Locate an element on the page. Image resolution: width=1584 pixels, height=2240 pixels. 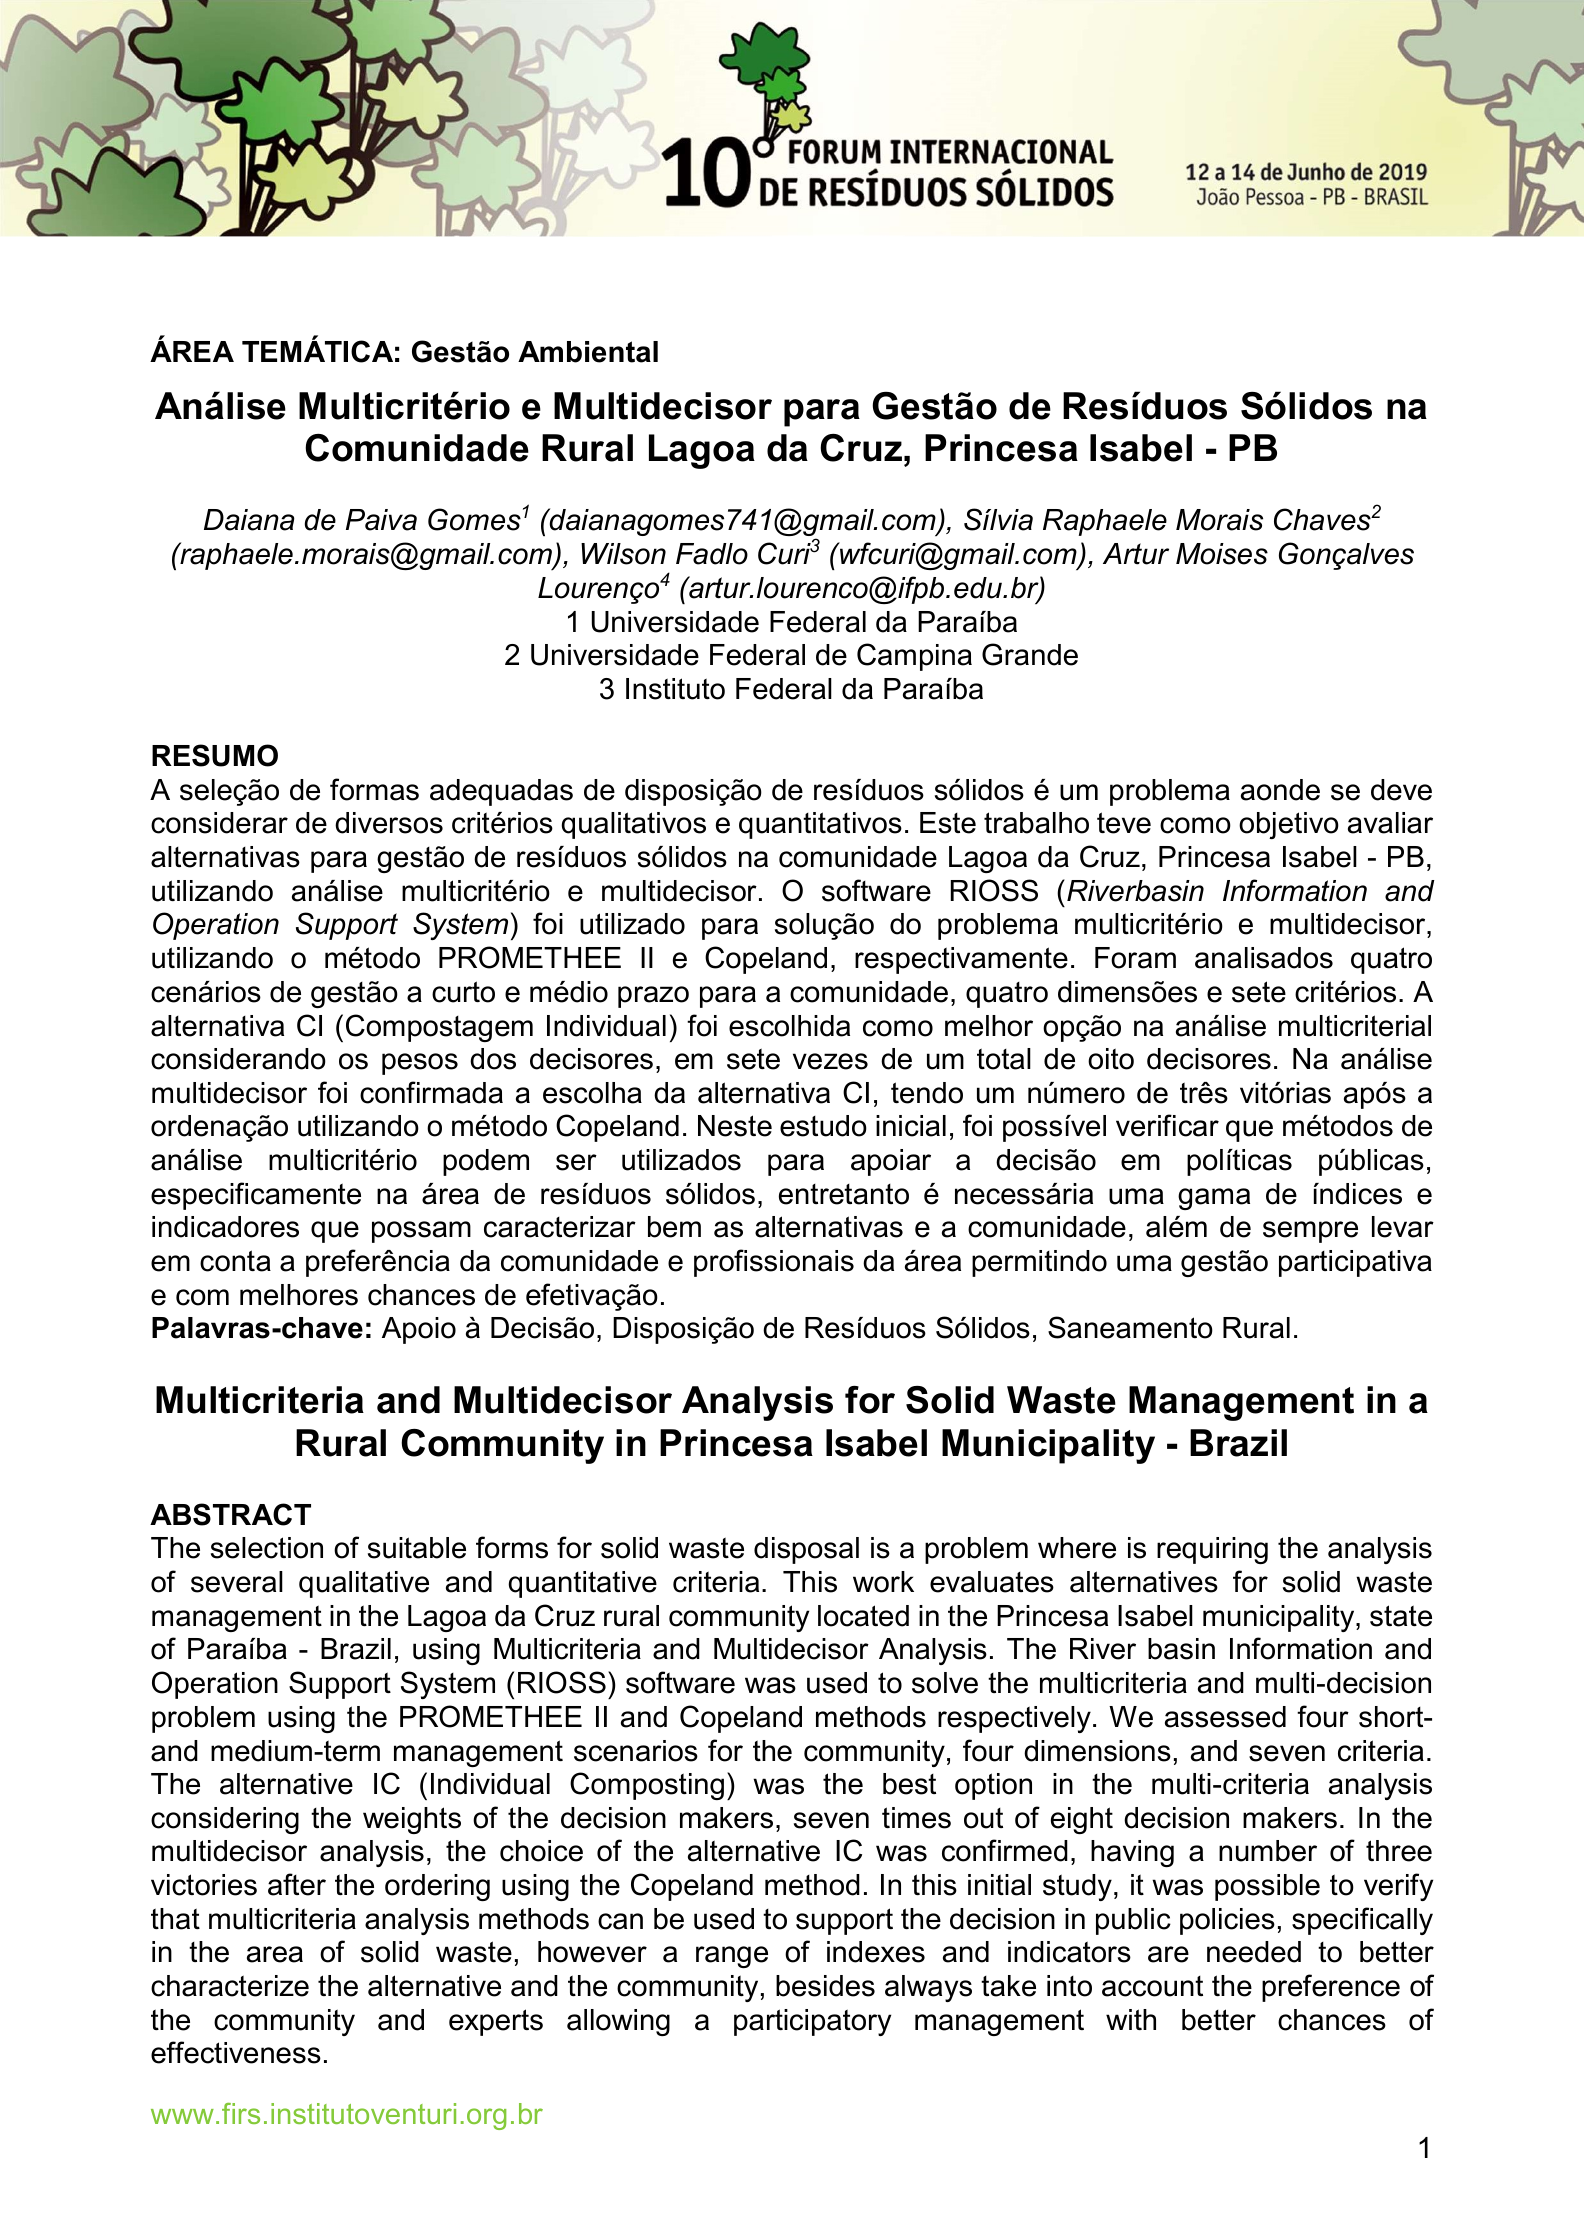
Foram is located at coordinates (1135, 958).
